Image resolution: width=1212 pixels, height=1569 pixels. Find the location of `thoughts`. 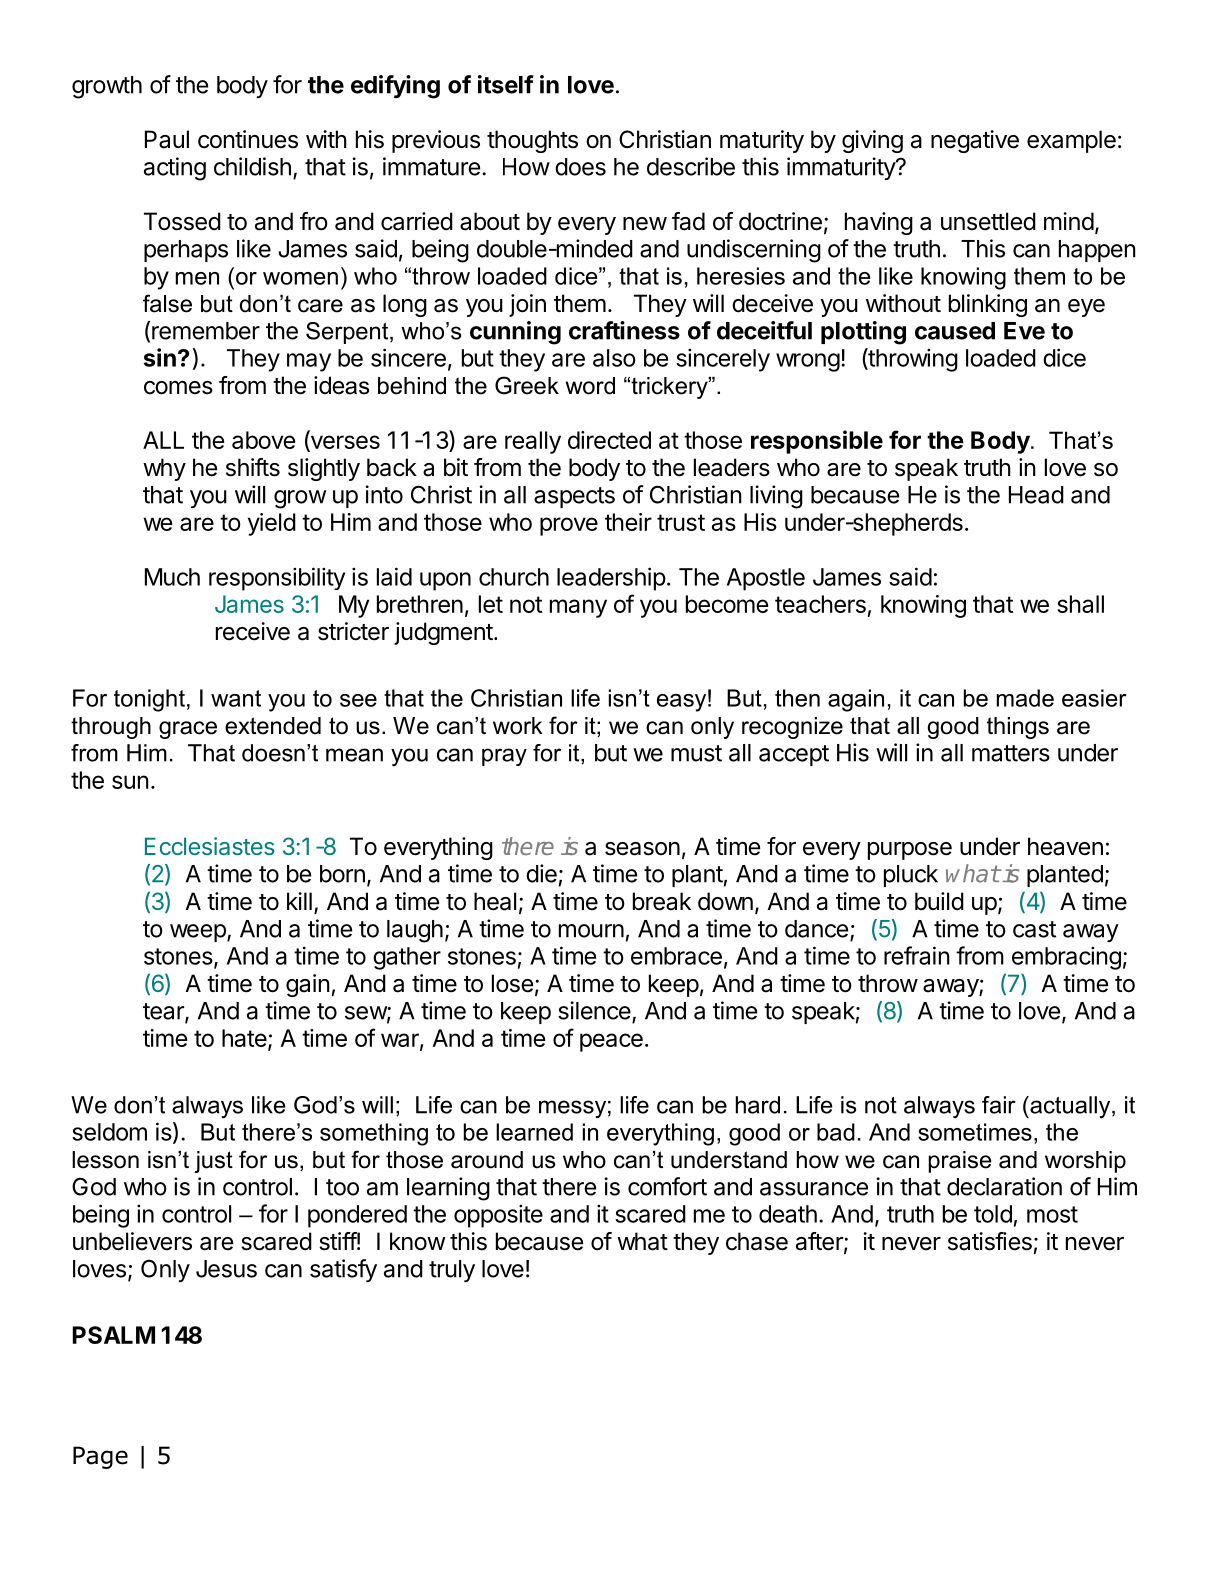

thoughts is located at coordinates (532, 141).
